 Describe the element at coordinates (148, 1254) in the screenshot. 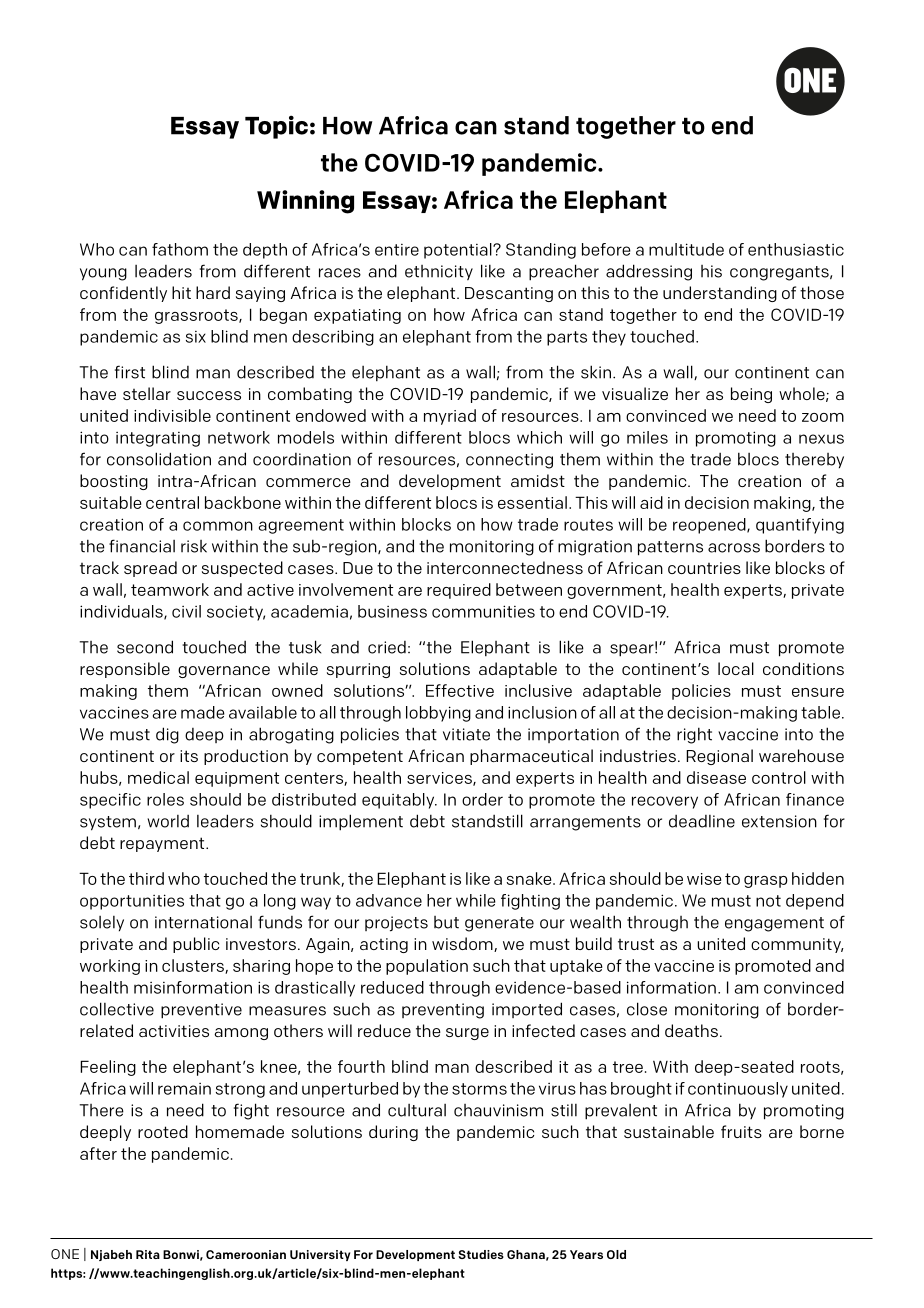

I see `Rita` at that location.
